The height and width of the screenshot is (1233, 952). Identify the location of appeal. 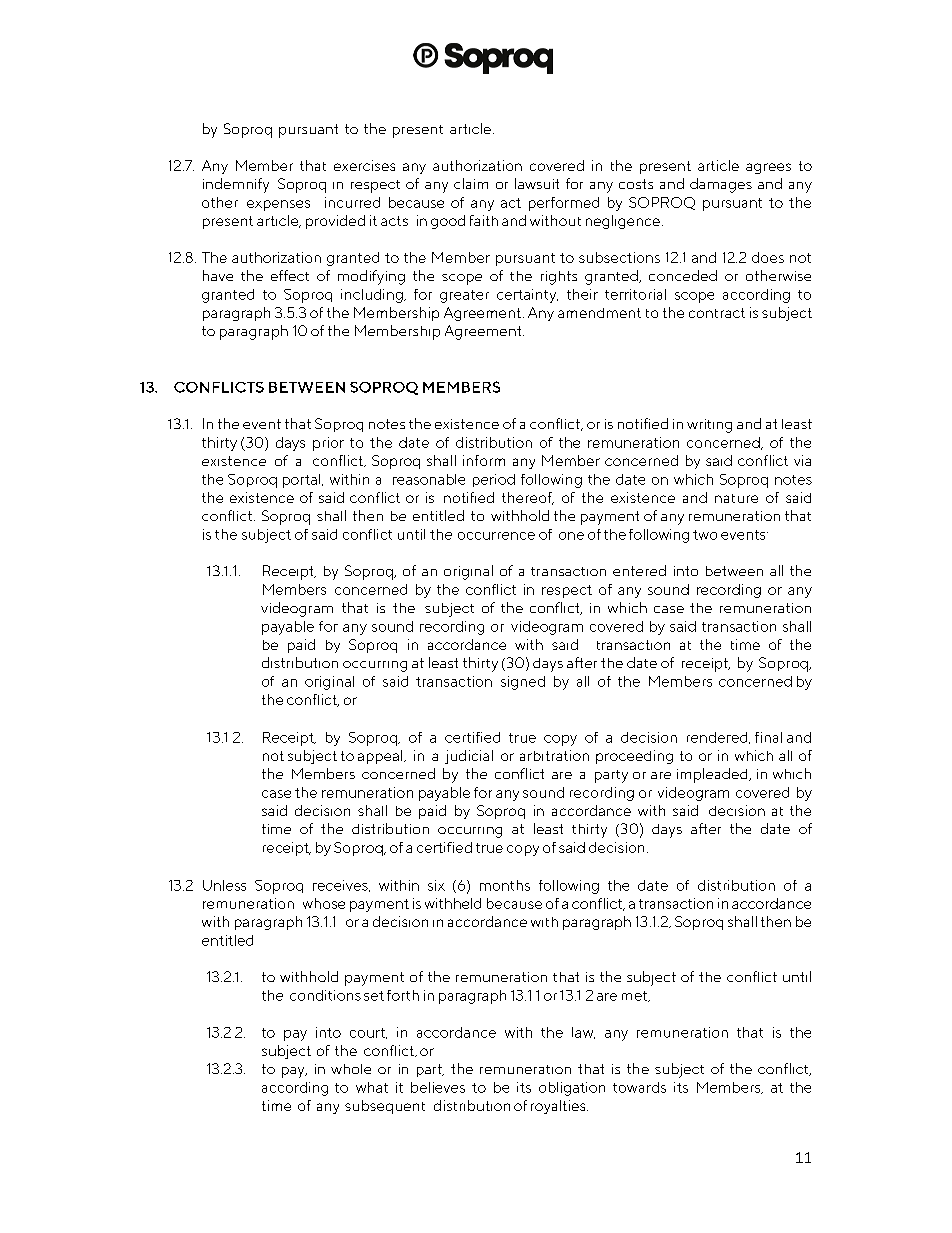
(381, 757).
